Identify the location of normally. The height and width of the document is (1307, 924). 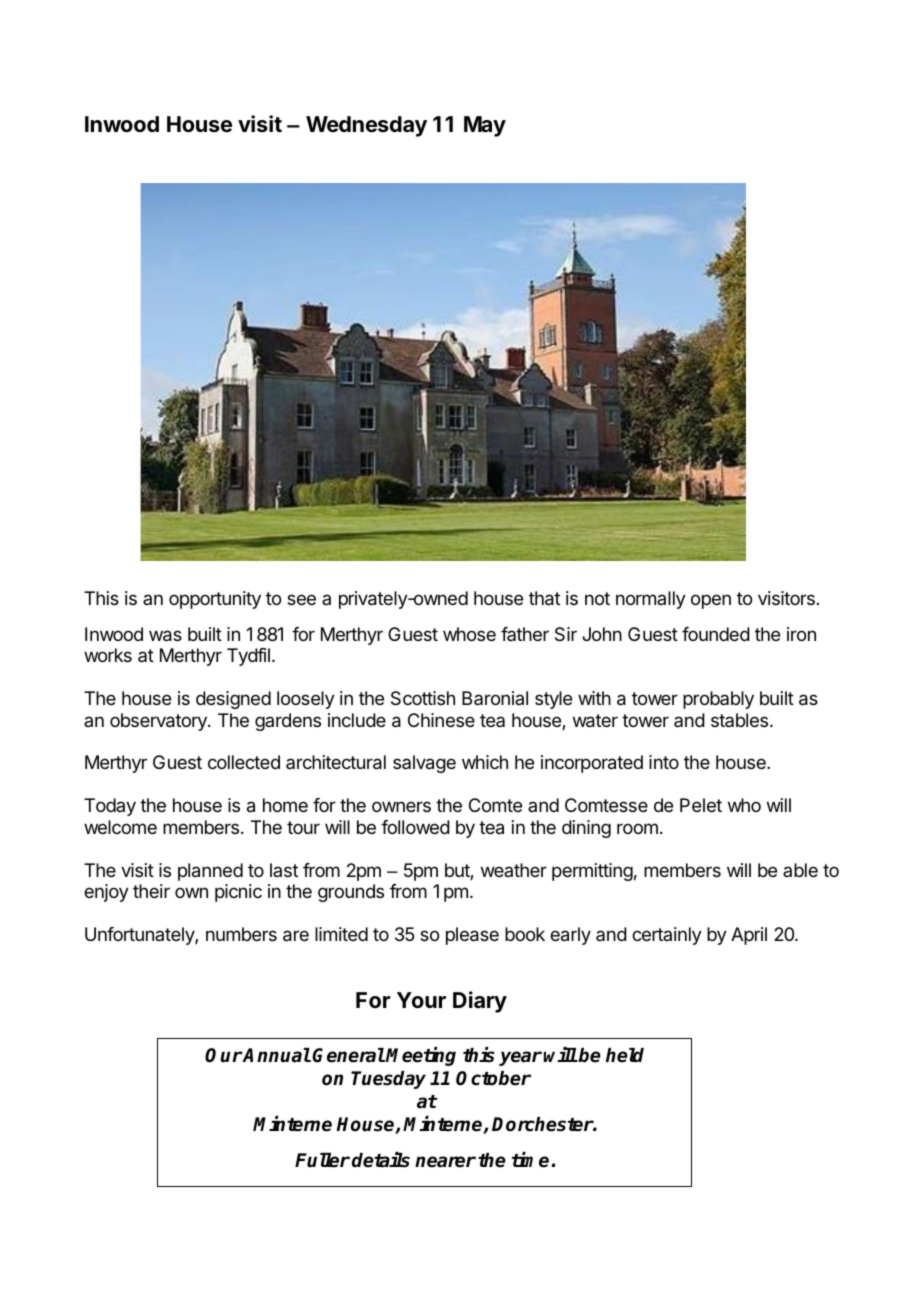
(651, 600).
